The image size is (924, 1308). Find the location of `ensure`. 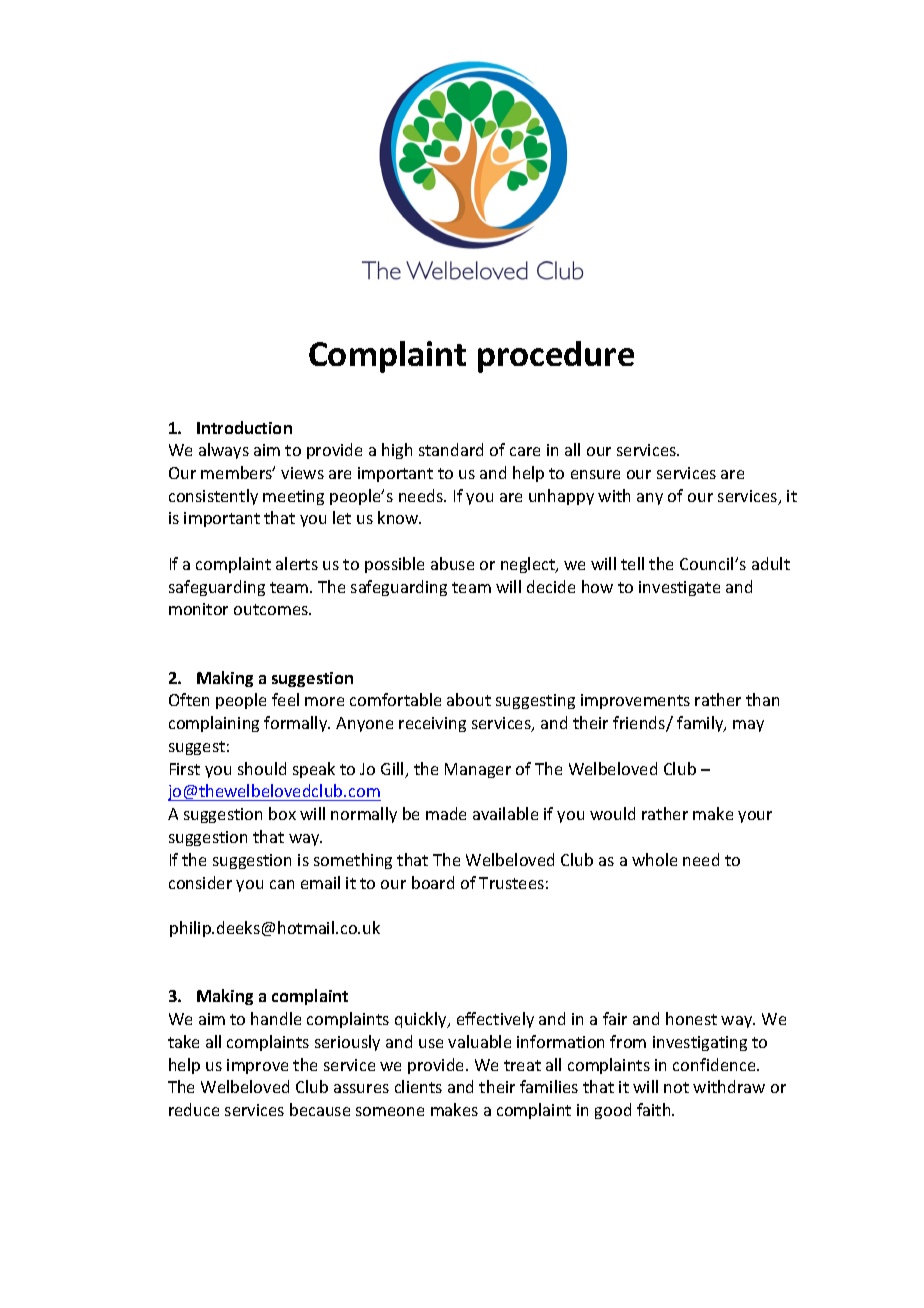

ensure is located at coordinates (595, 474).
